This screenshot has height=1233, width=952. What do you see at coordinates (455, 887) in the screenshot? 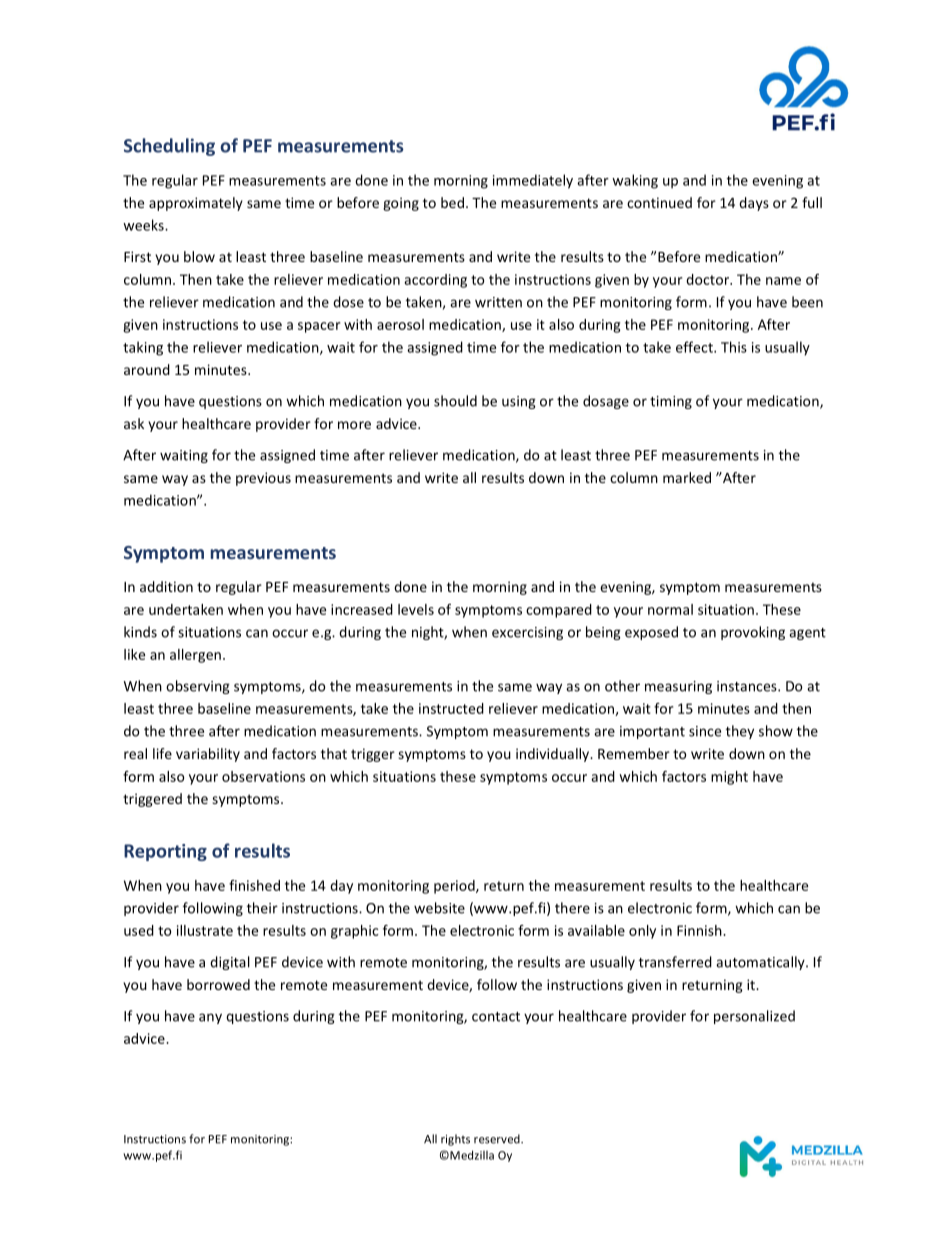
I see `period` at bounding box center [455, 887].
